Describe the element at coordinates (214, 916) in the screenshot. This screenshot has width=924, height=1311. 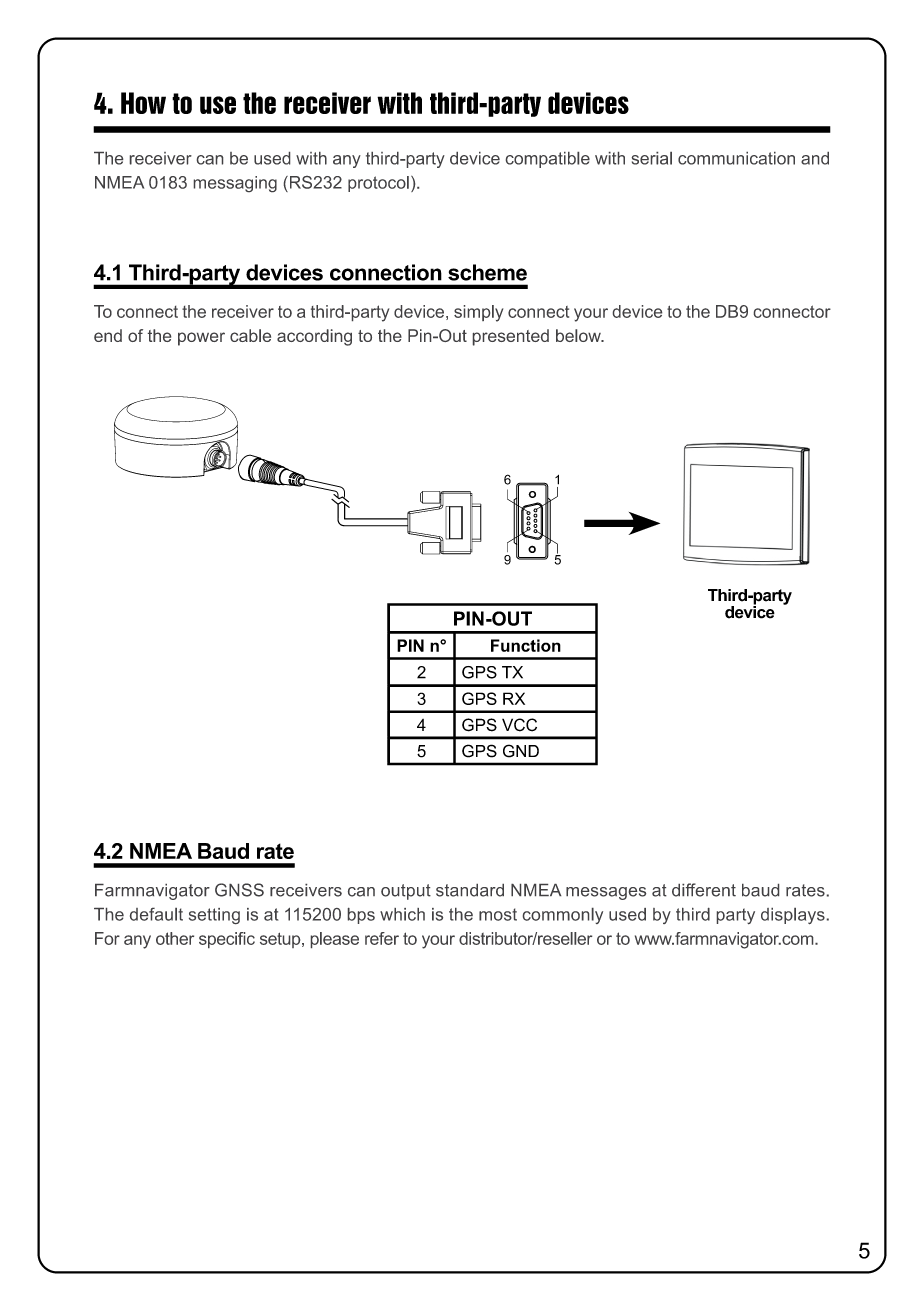
I see `setting` at that location.
